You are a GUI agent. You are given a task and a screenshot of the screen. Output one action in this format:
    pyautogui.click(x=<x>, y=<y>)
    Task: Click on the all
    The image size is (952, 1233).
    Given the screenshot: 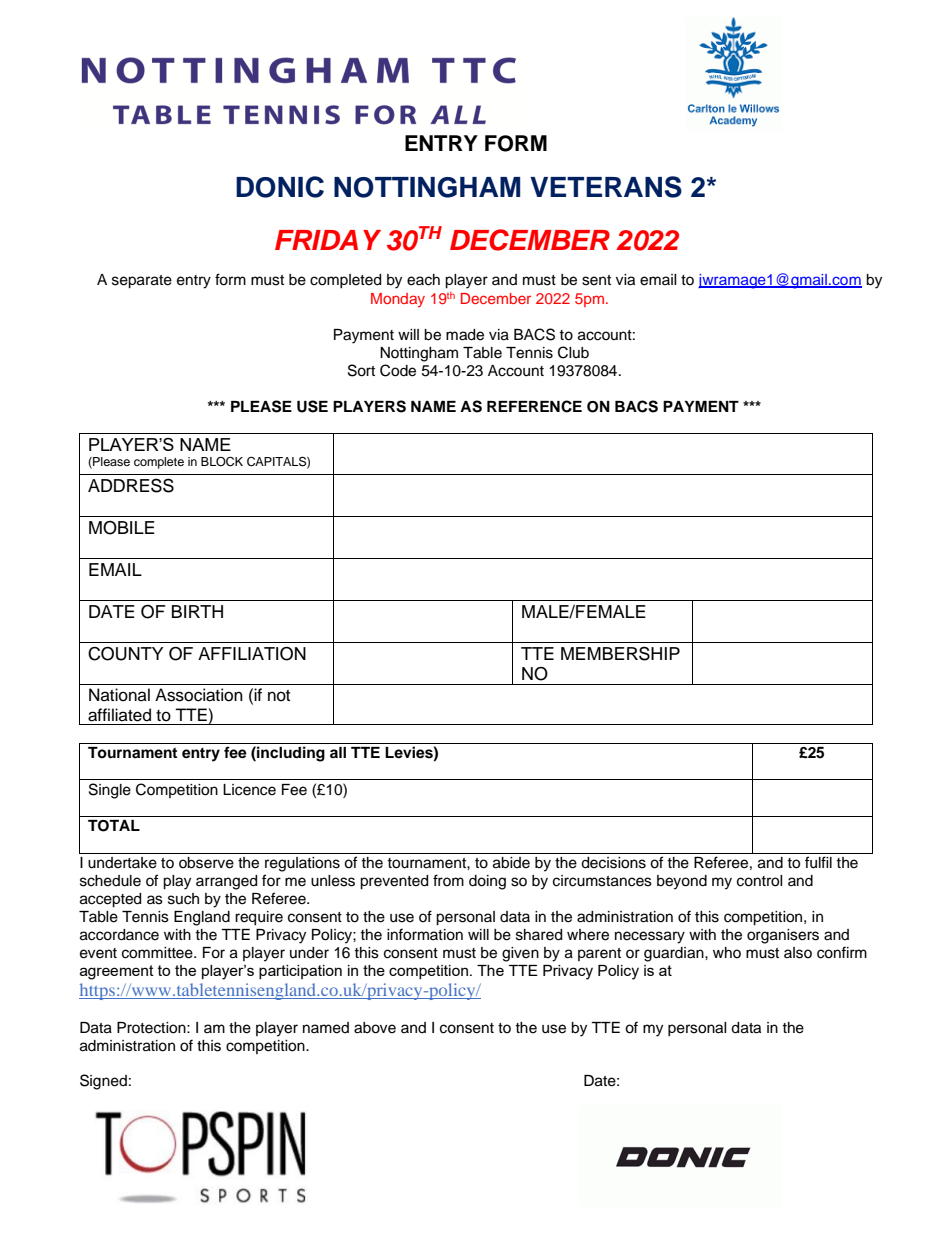 What is the action you would take?
    pyautogui.click(x=338, y=752)
